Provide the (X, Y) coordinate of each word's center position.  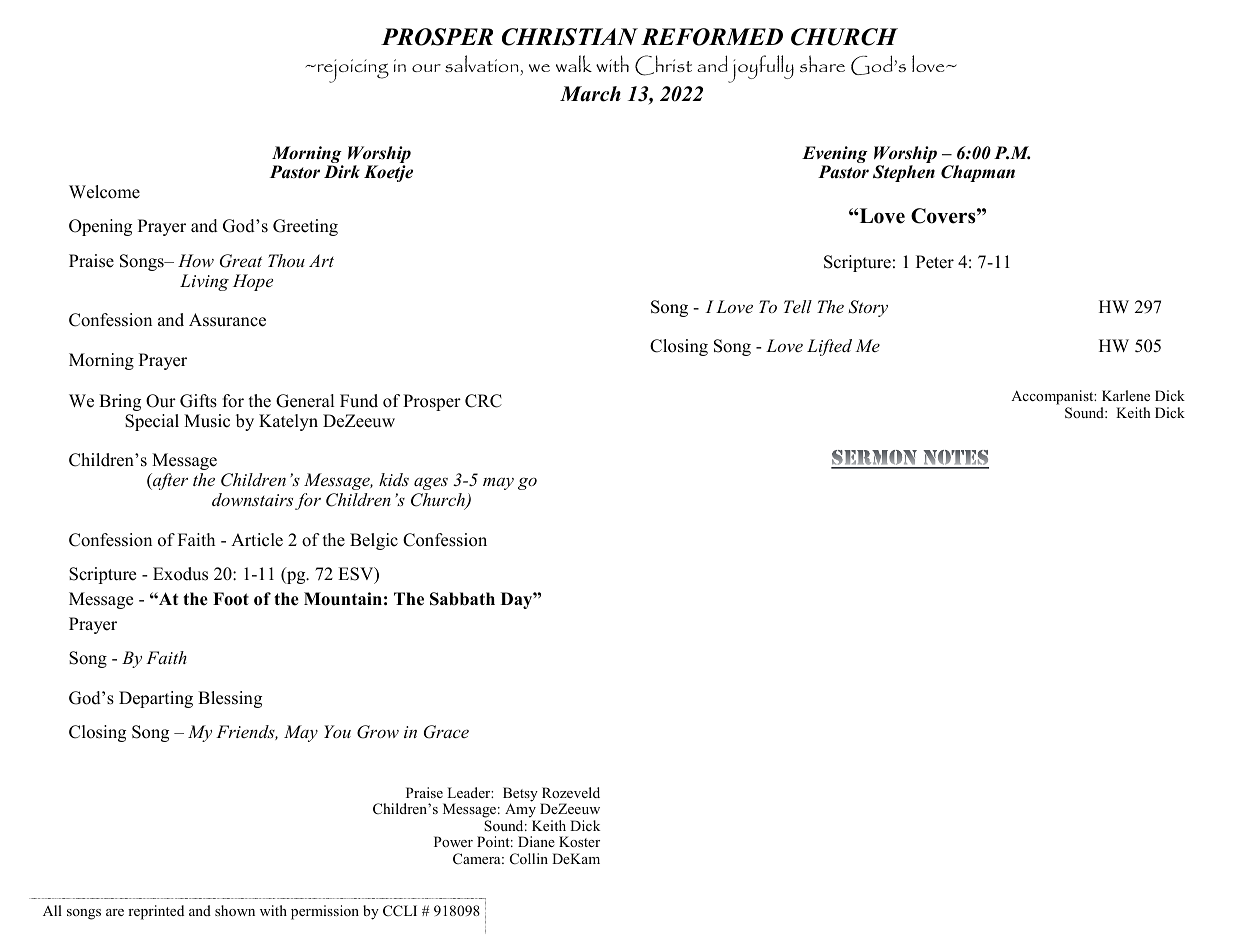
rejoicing (352, 71)
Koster (579, 841)
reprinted (156, 912)
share (822, 63)
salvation (482, 63)
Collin (529, 859)
